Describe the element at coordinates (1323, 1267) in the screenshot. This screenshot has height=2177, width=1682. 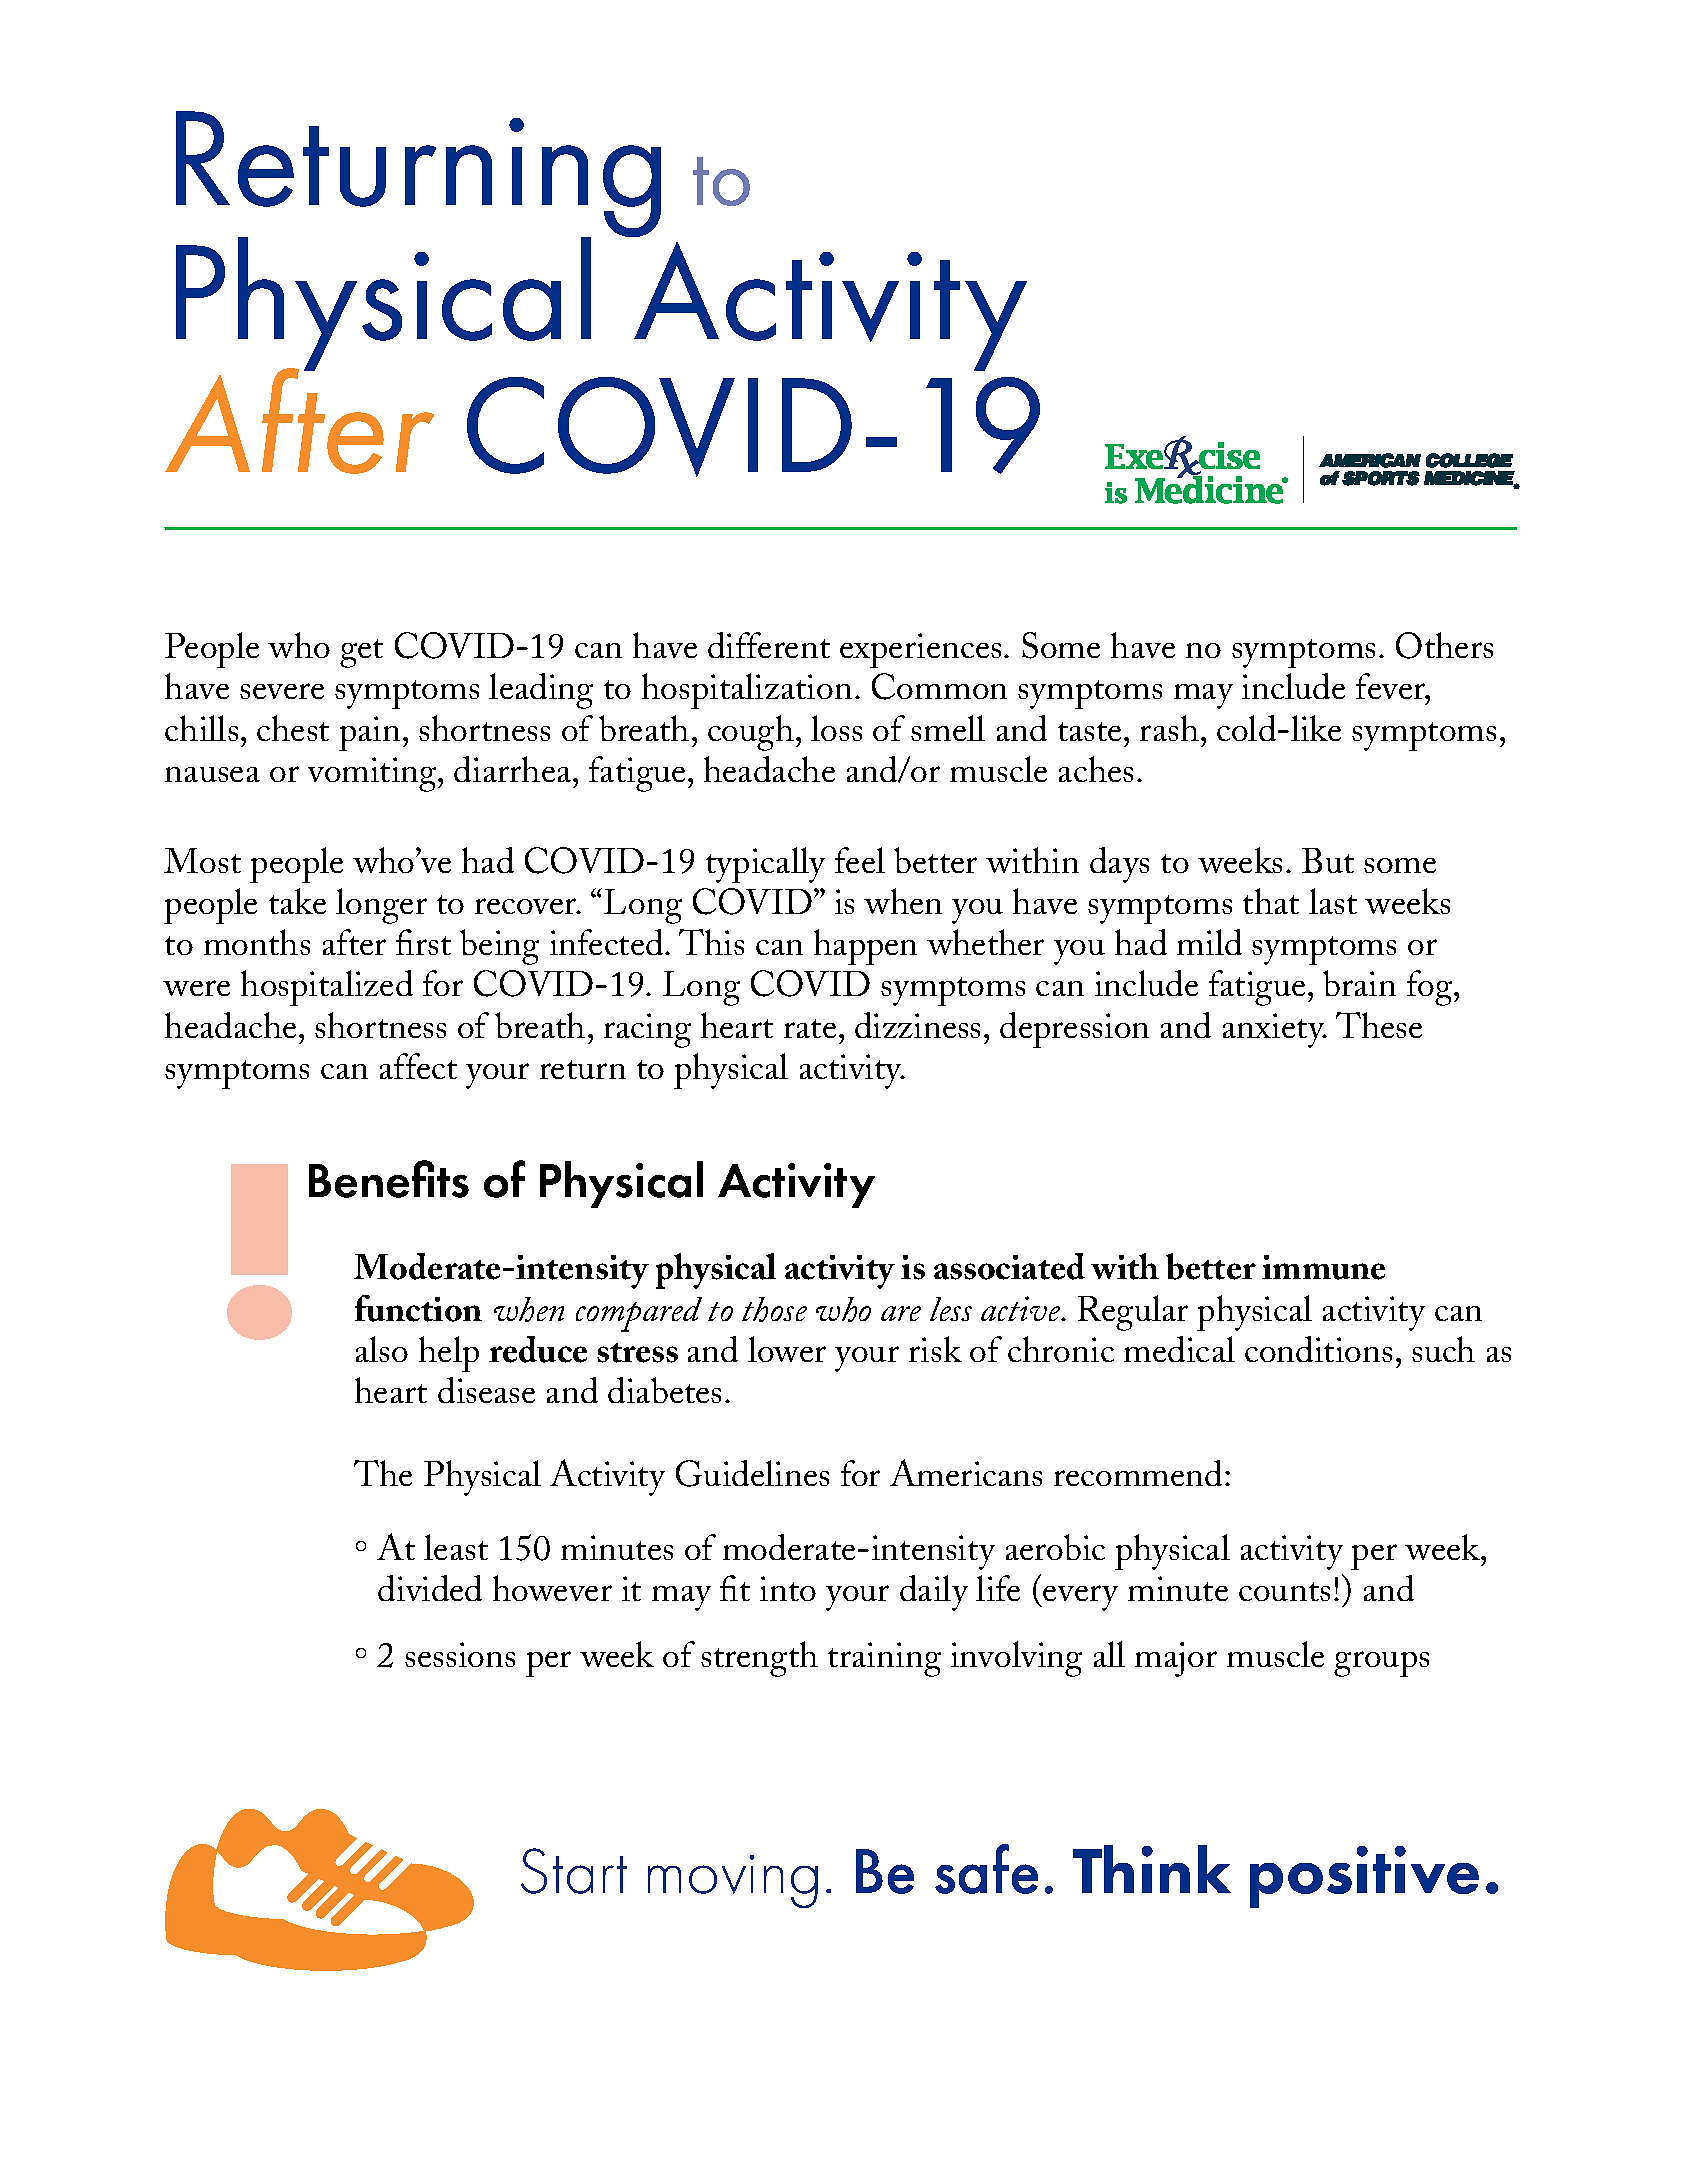
I see `immune` at that location.
